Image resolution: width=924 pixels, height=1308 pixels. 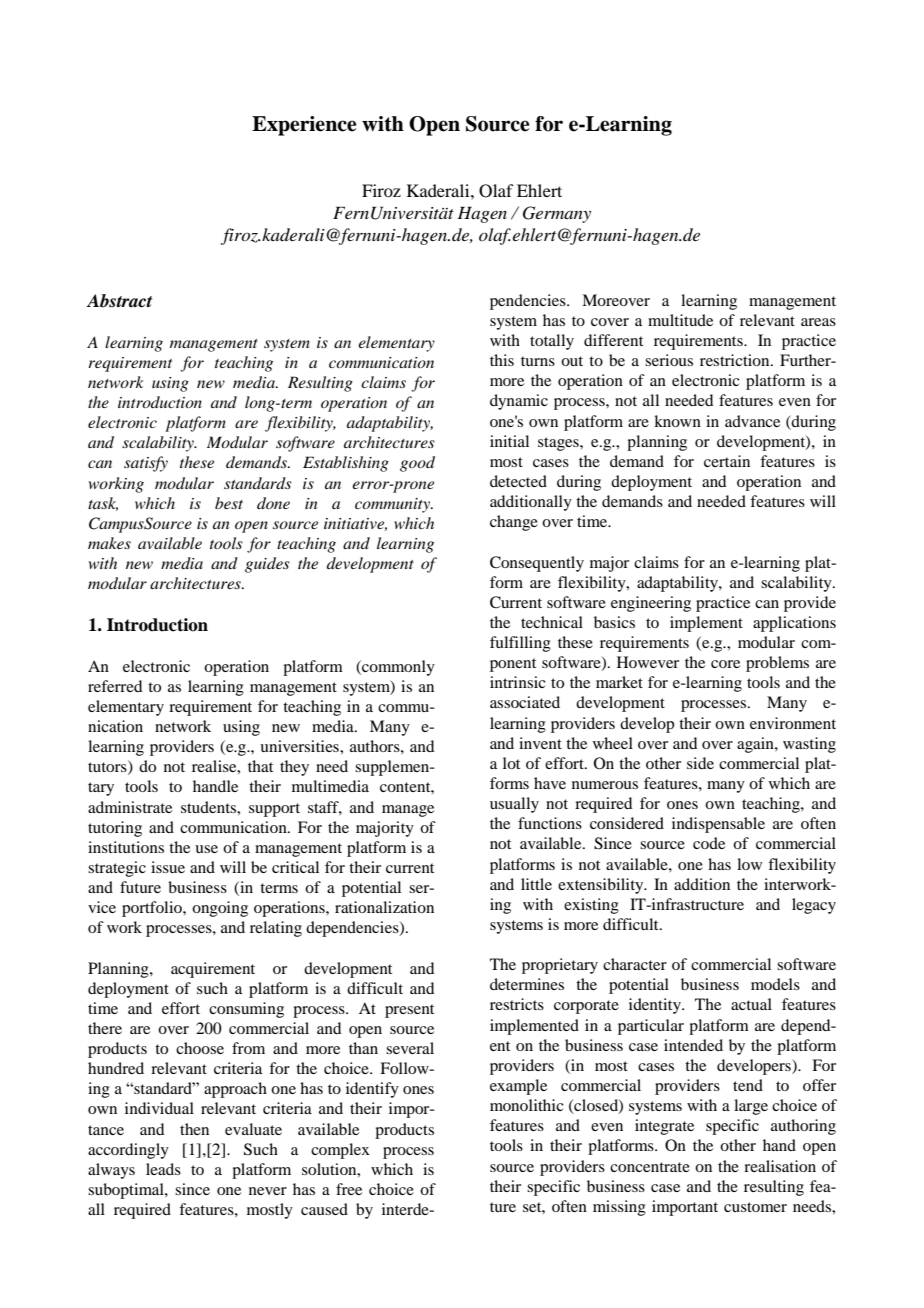 I want to click on Experience, so click(x=304, y=126).
